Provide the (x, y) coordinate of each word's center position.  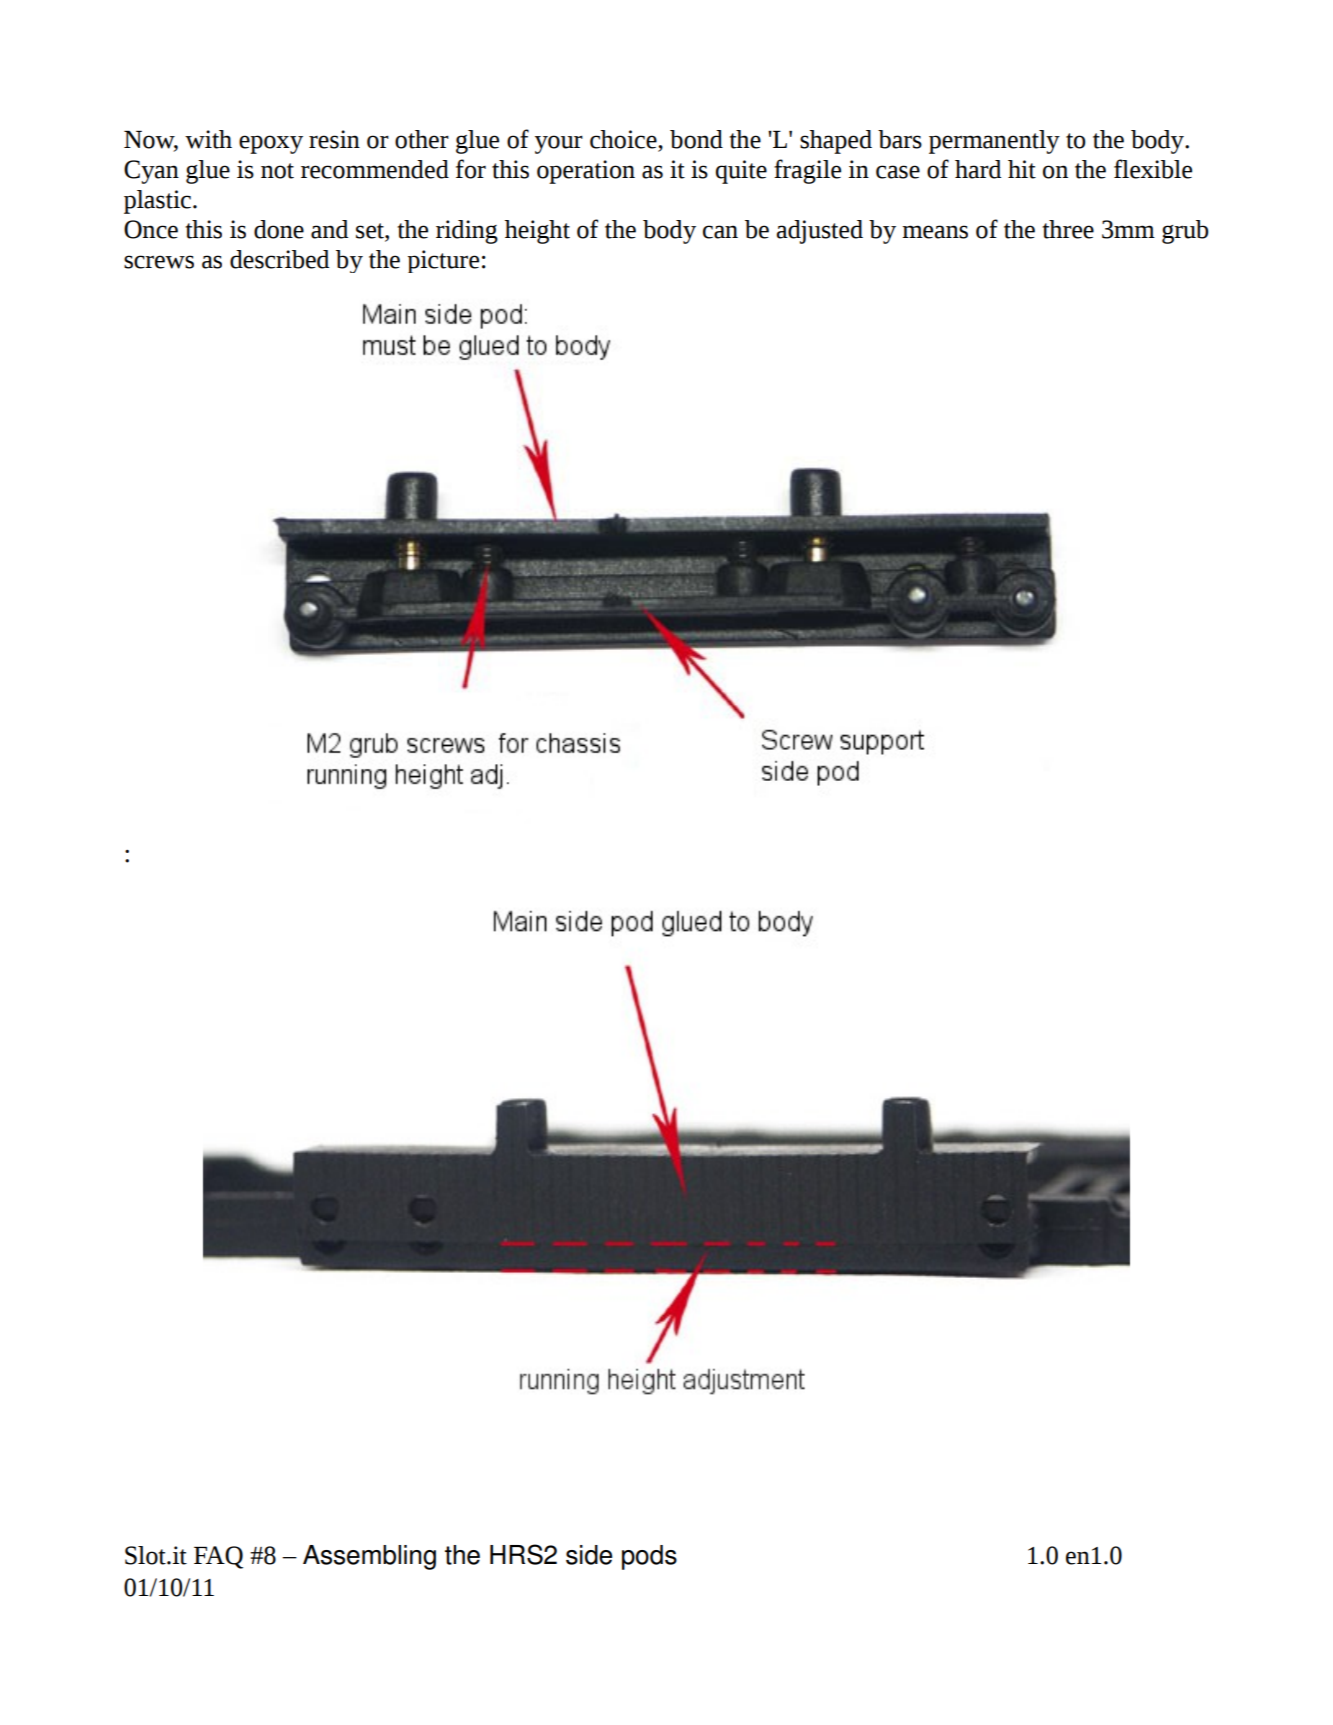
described (279, 259)
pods (649, 1557)
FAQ (218, 1557)
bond (696, 139)
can (720, 232)
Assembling (369, 1557)
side (589, 1555)
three (1068, 229)
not (277, 171)
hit (1022, 169)
